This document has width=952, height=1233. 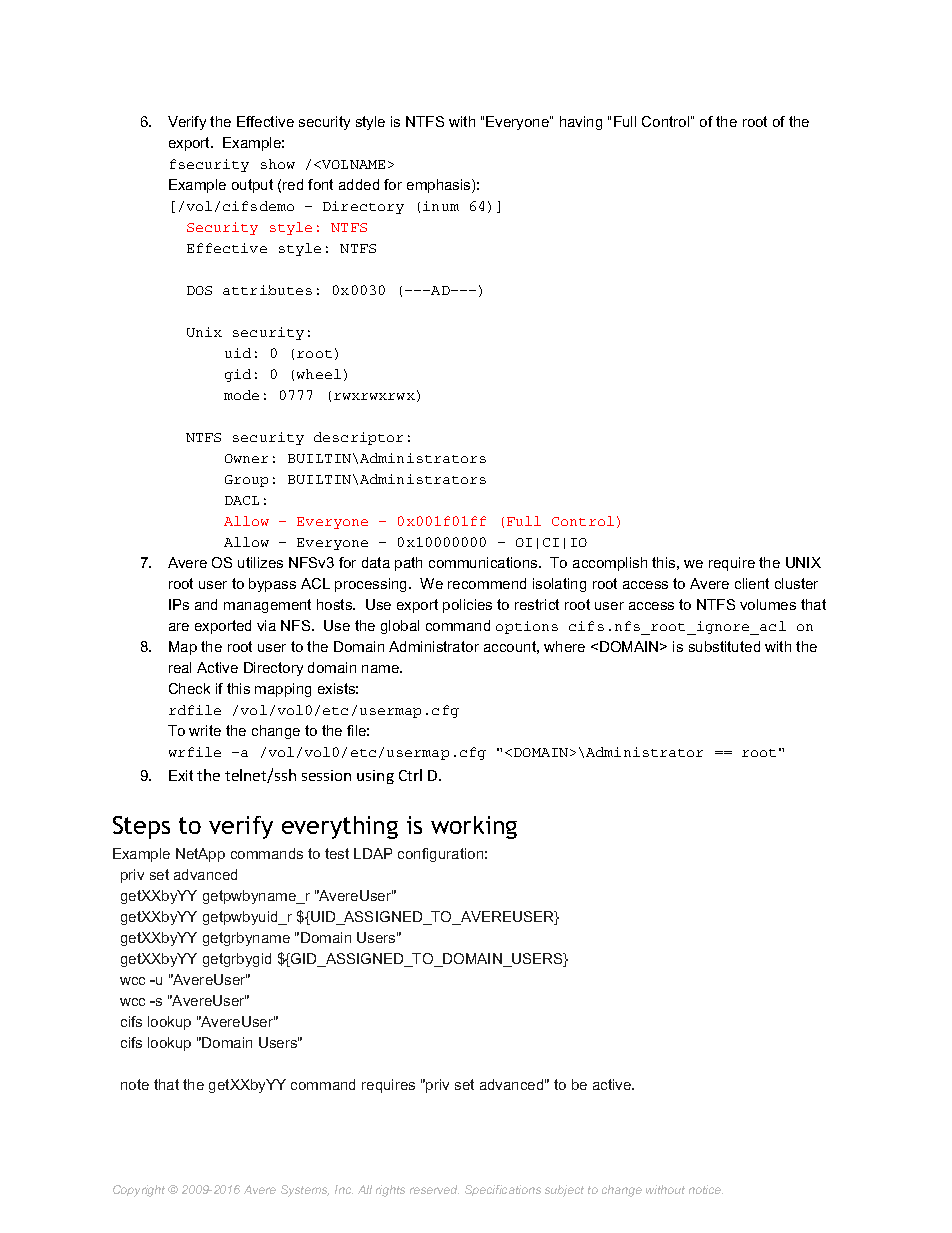 What do you see at coordinates (467, 606) in the document?
I see `policies` at bounding box center [467, 606].
